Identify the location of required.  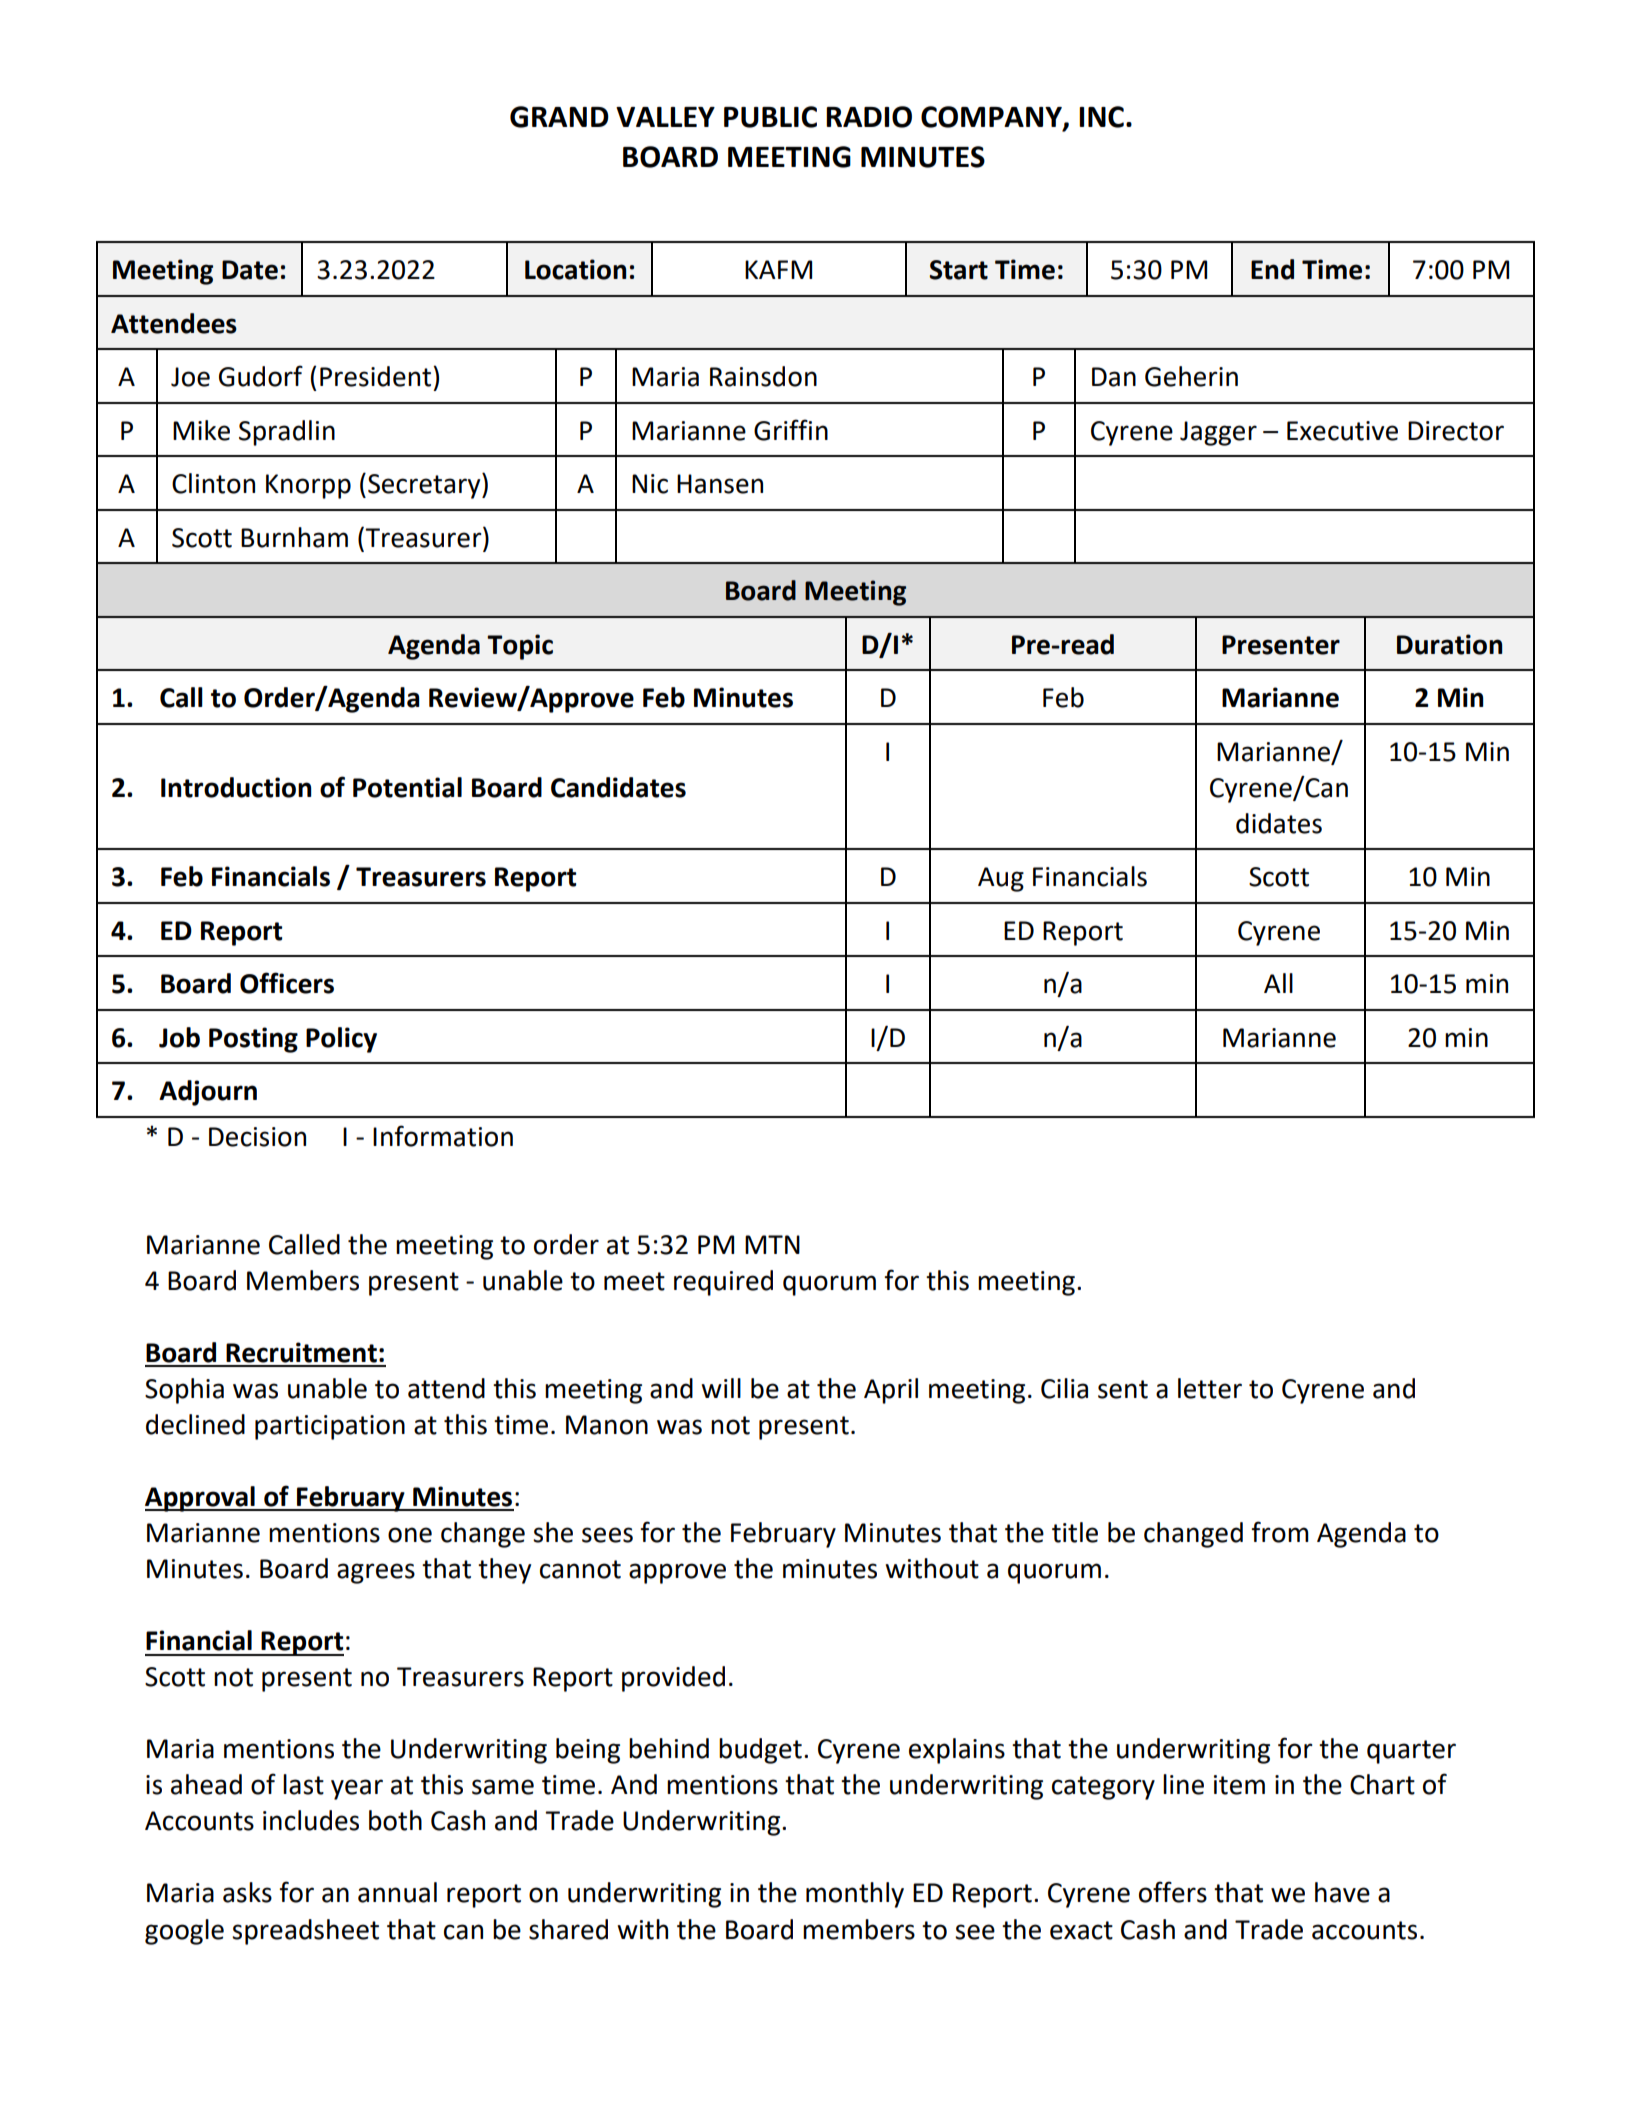
(723, 1283).
